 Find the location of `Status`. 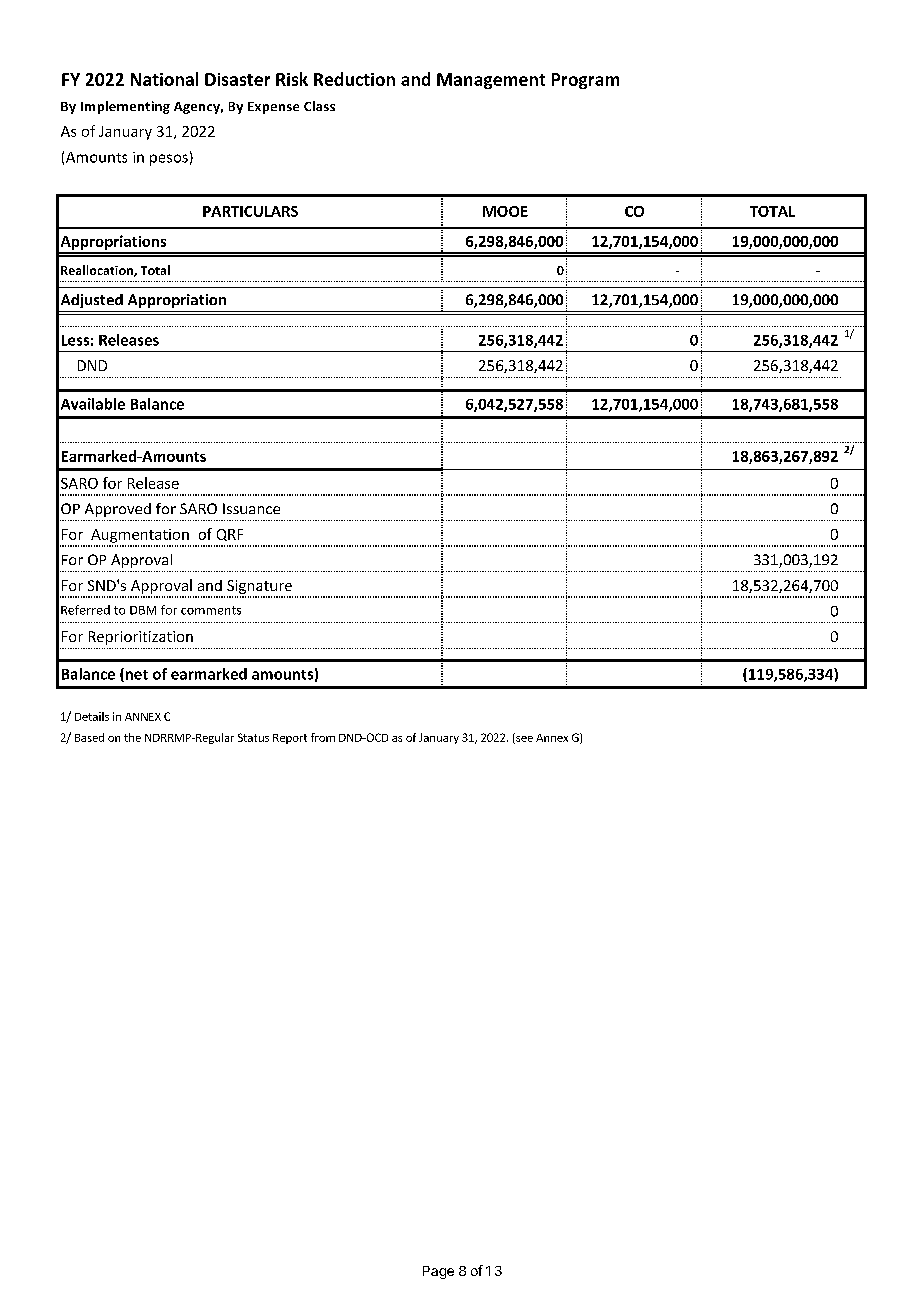

Status is located at coordinates (253, 737).
